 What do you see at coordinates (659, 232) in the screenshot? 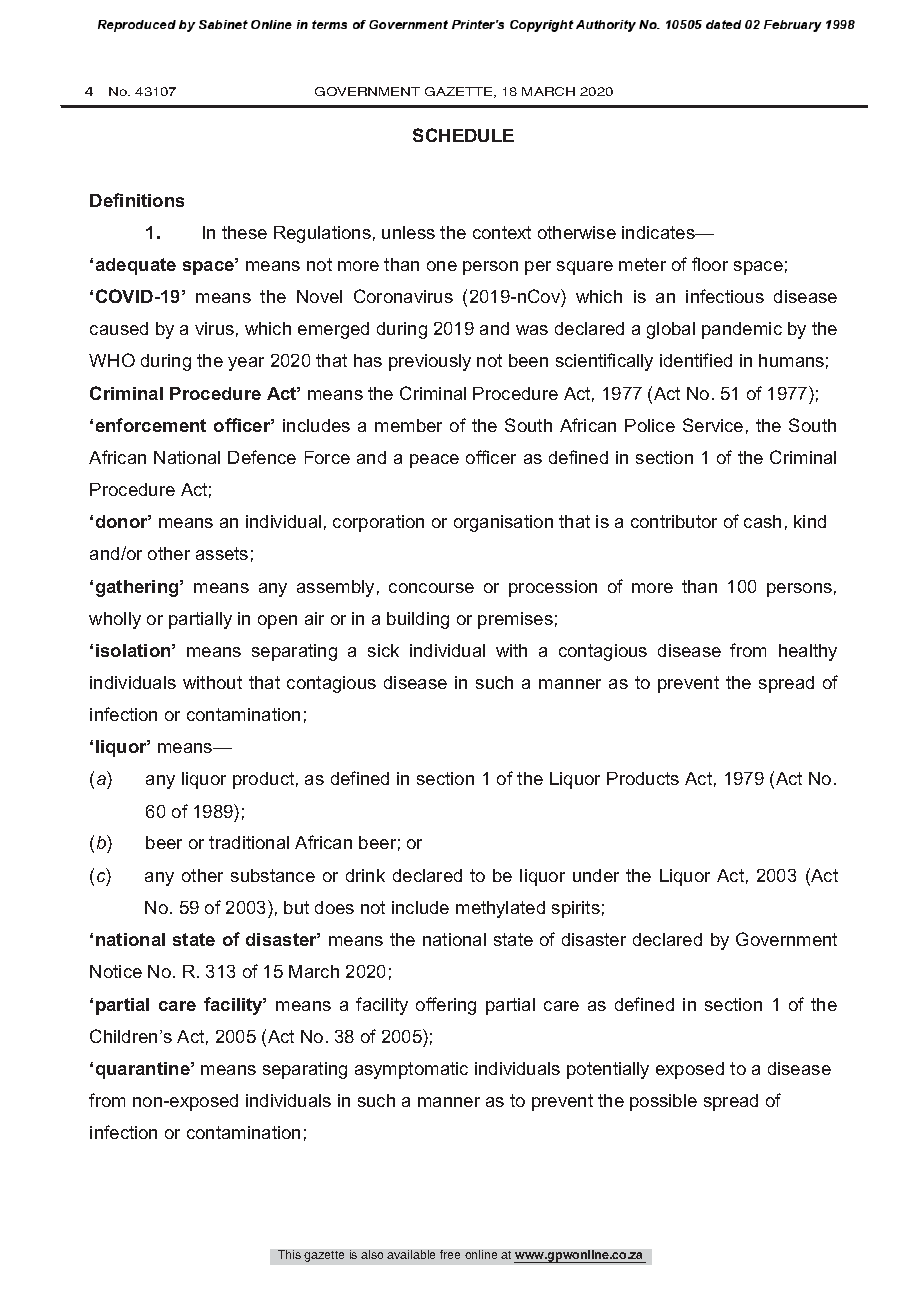
I see `indicates` at bounding box center [659, 232].
